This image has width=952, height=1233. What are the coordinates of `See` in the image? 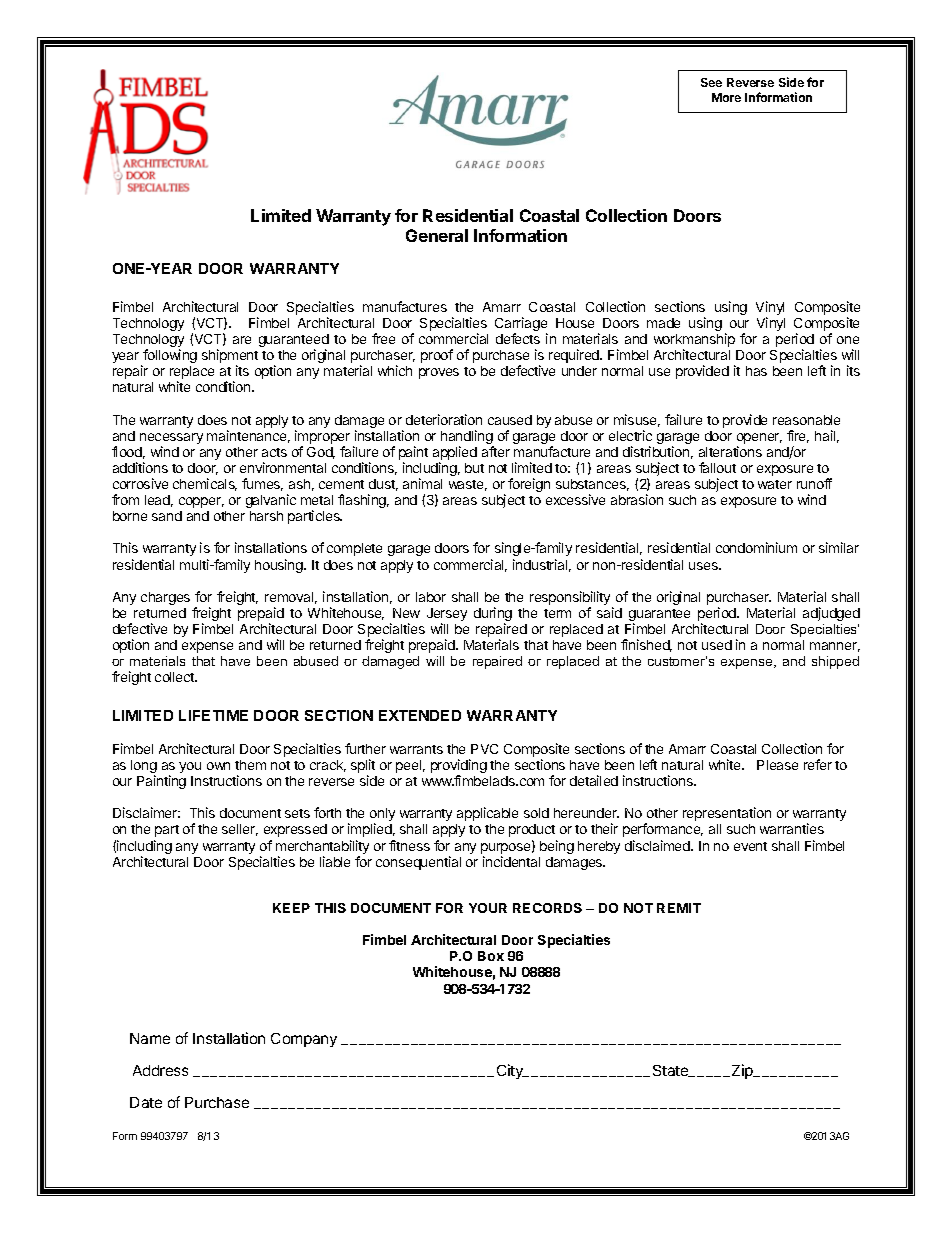 It's located at (711, 82).
